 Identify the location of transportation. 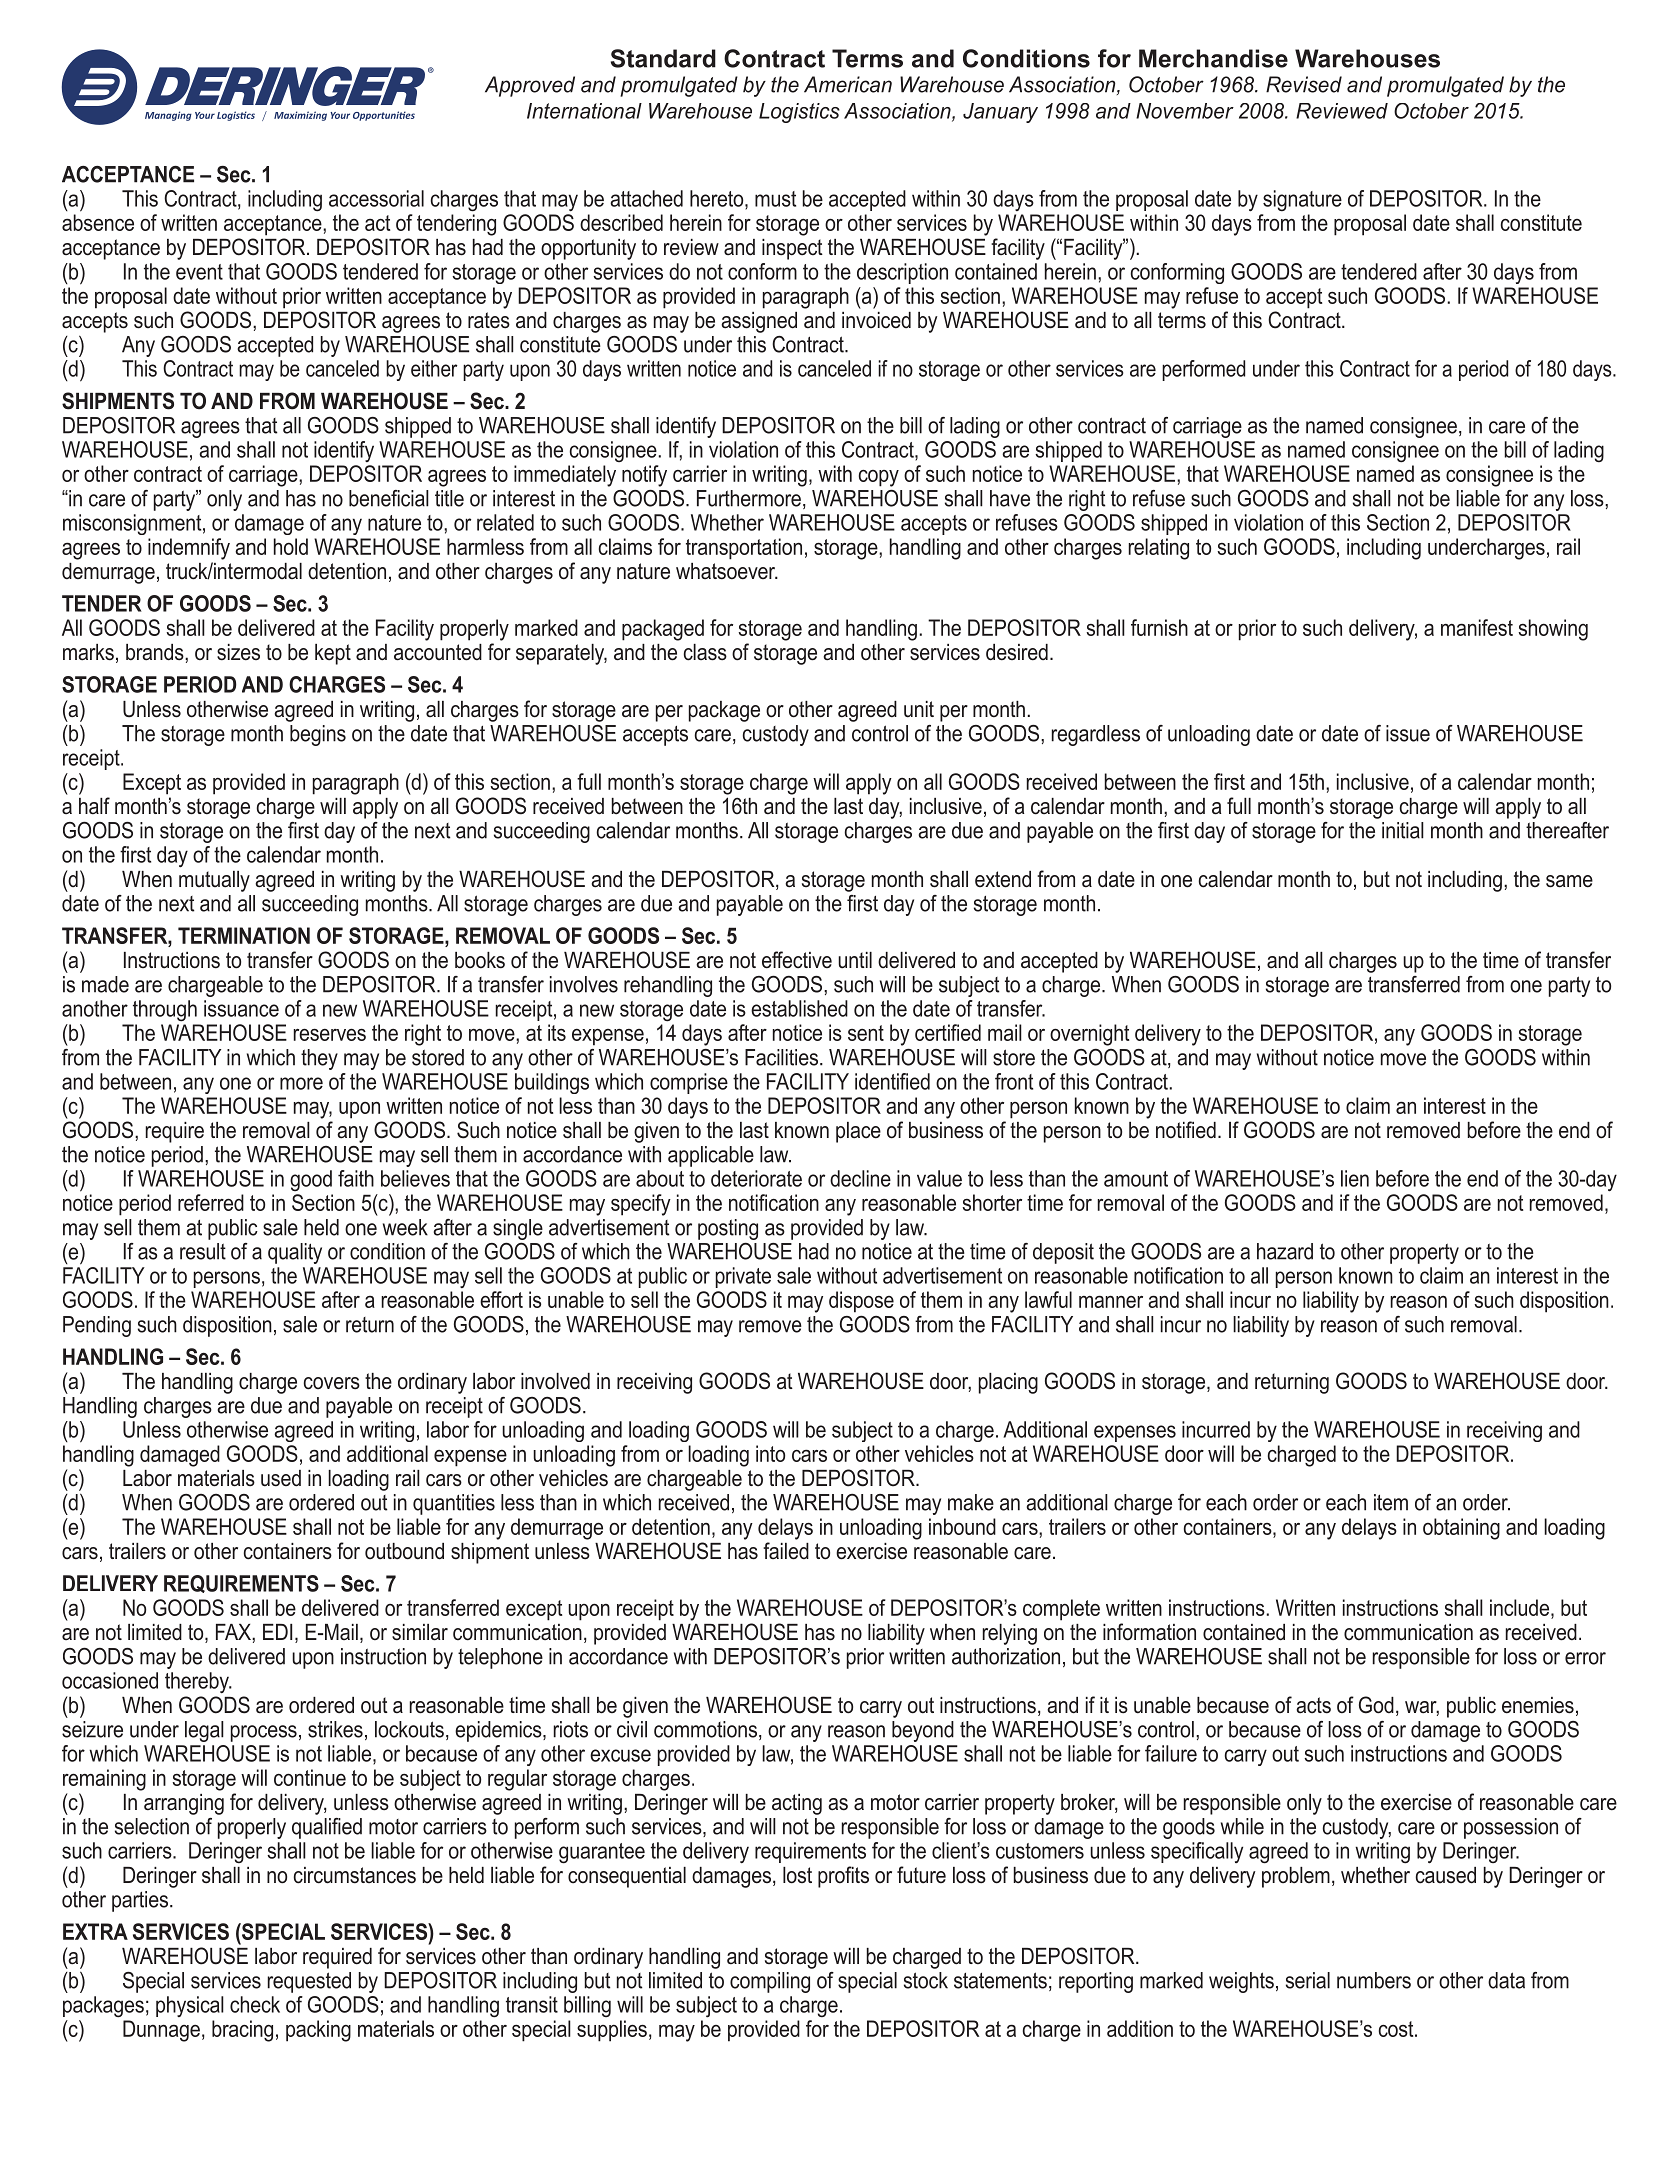
(744, 549).
